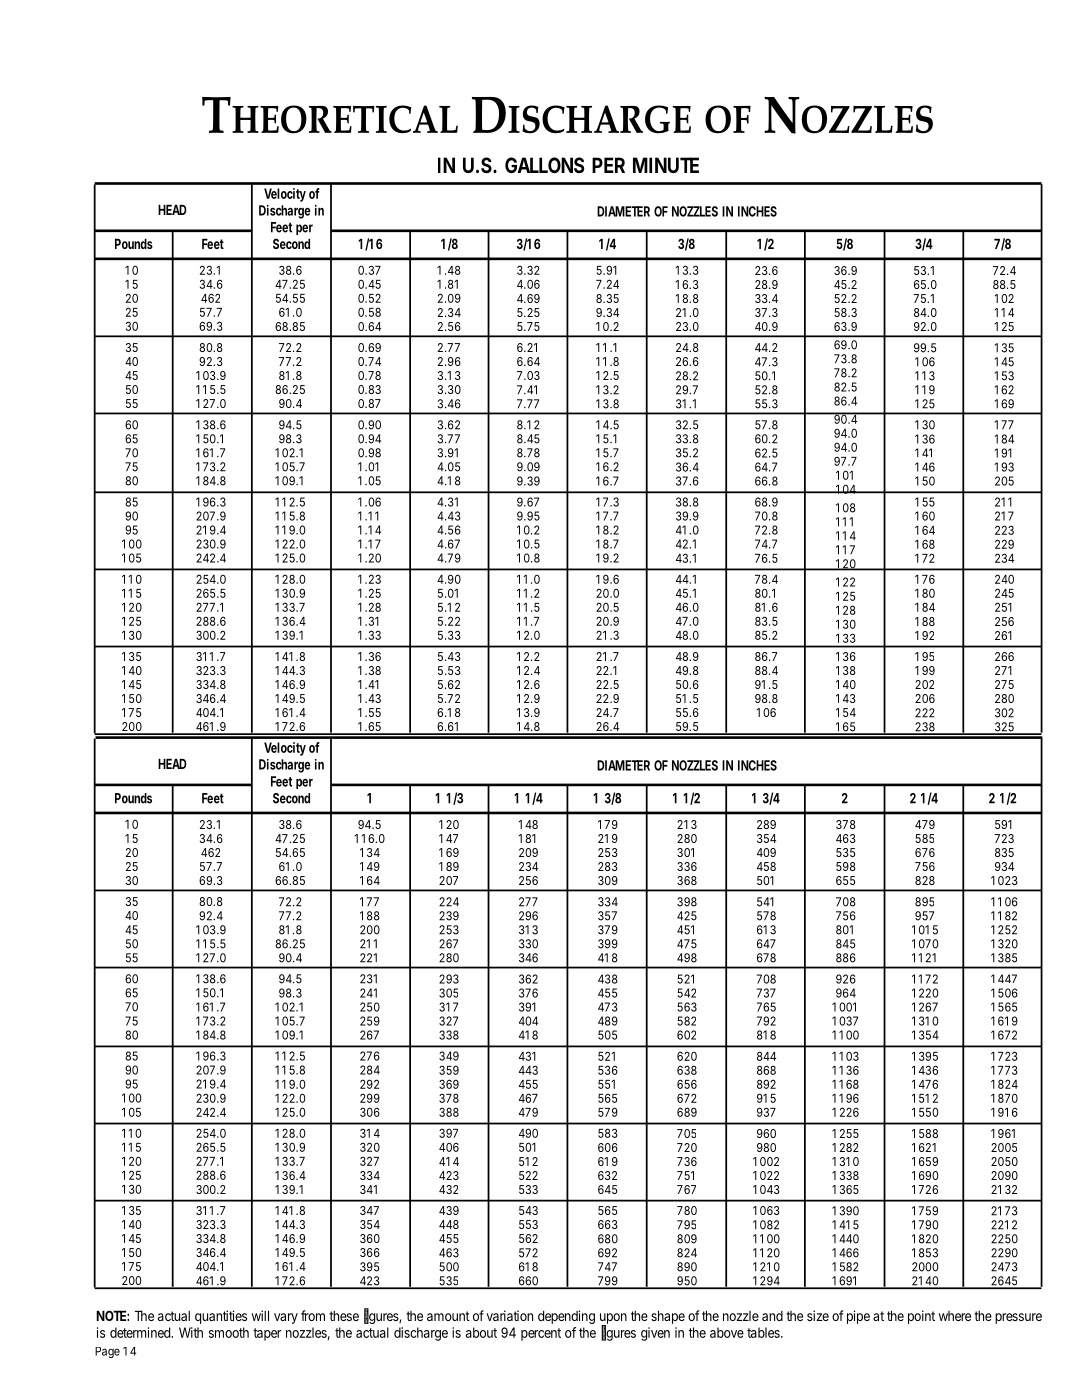  Describe the element at coordinates (955, 1316) in the screenshot. I see `where` at that location.
